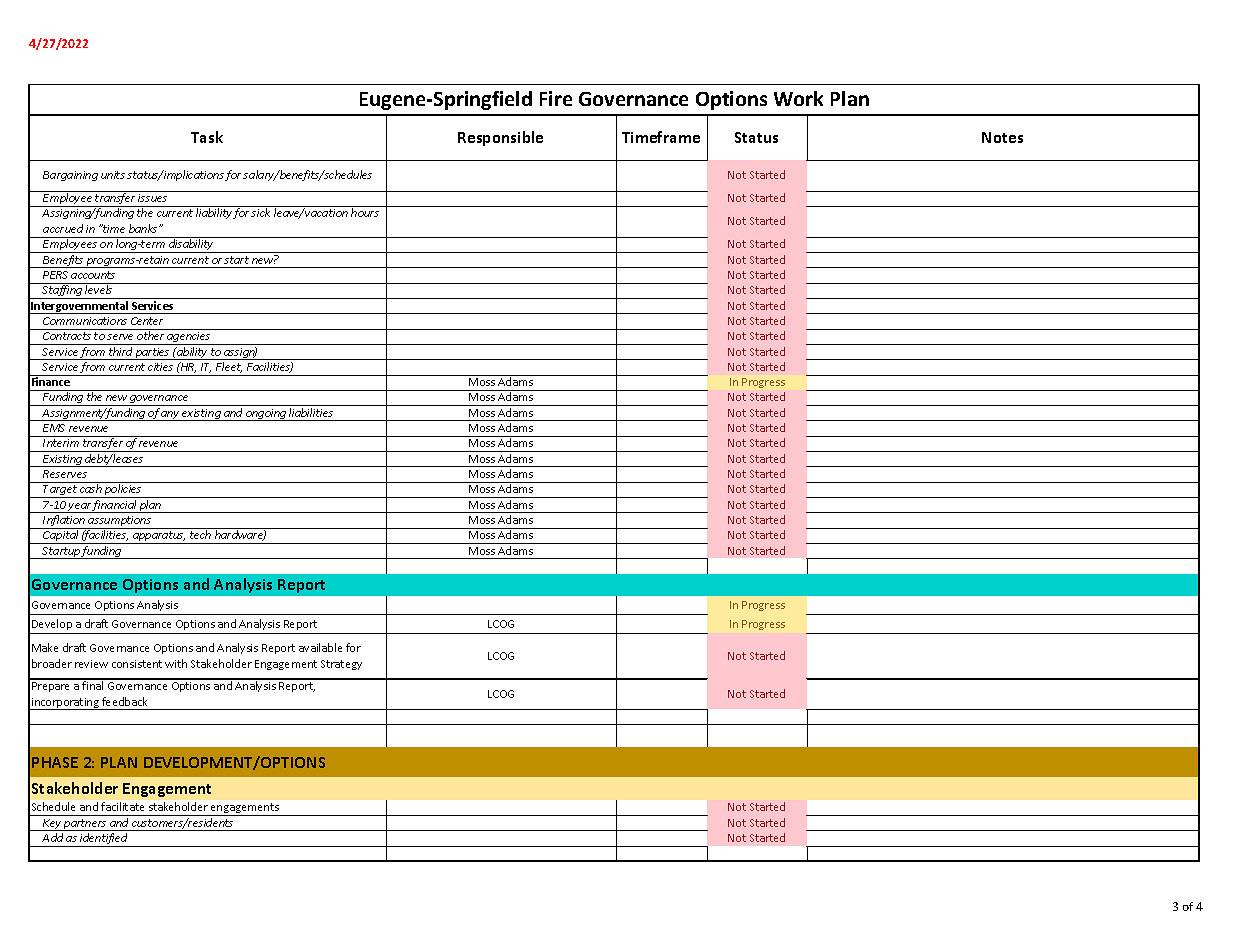  Describe the element at coordinates (365, 212) in the document. I see `hours` at that location.
